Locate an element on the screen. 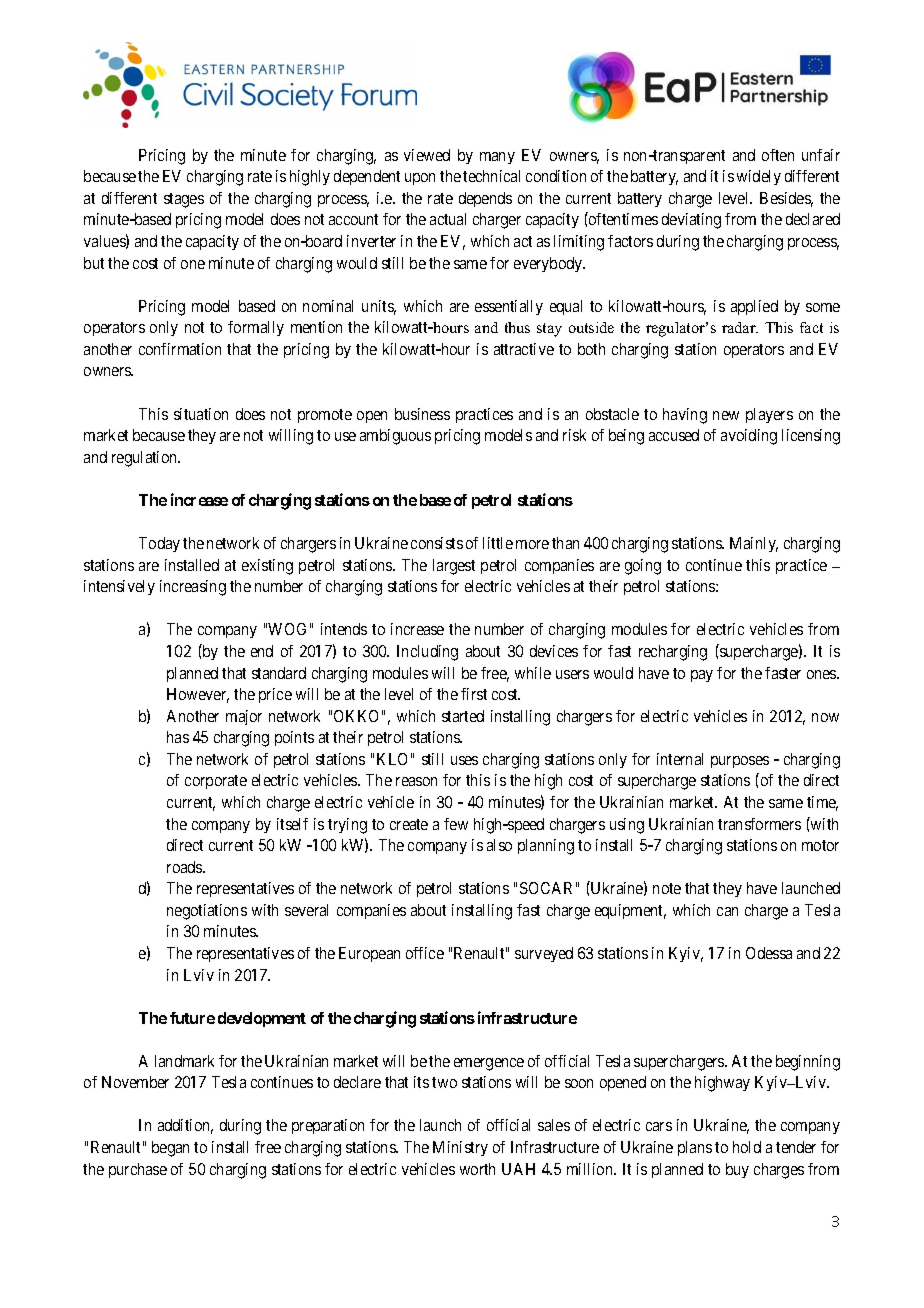 This screenshot has width=924, height=1308. hold is located at coordinates (747, 1147).
